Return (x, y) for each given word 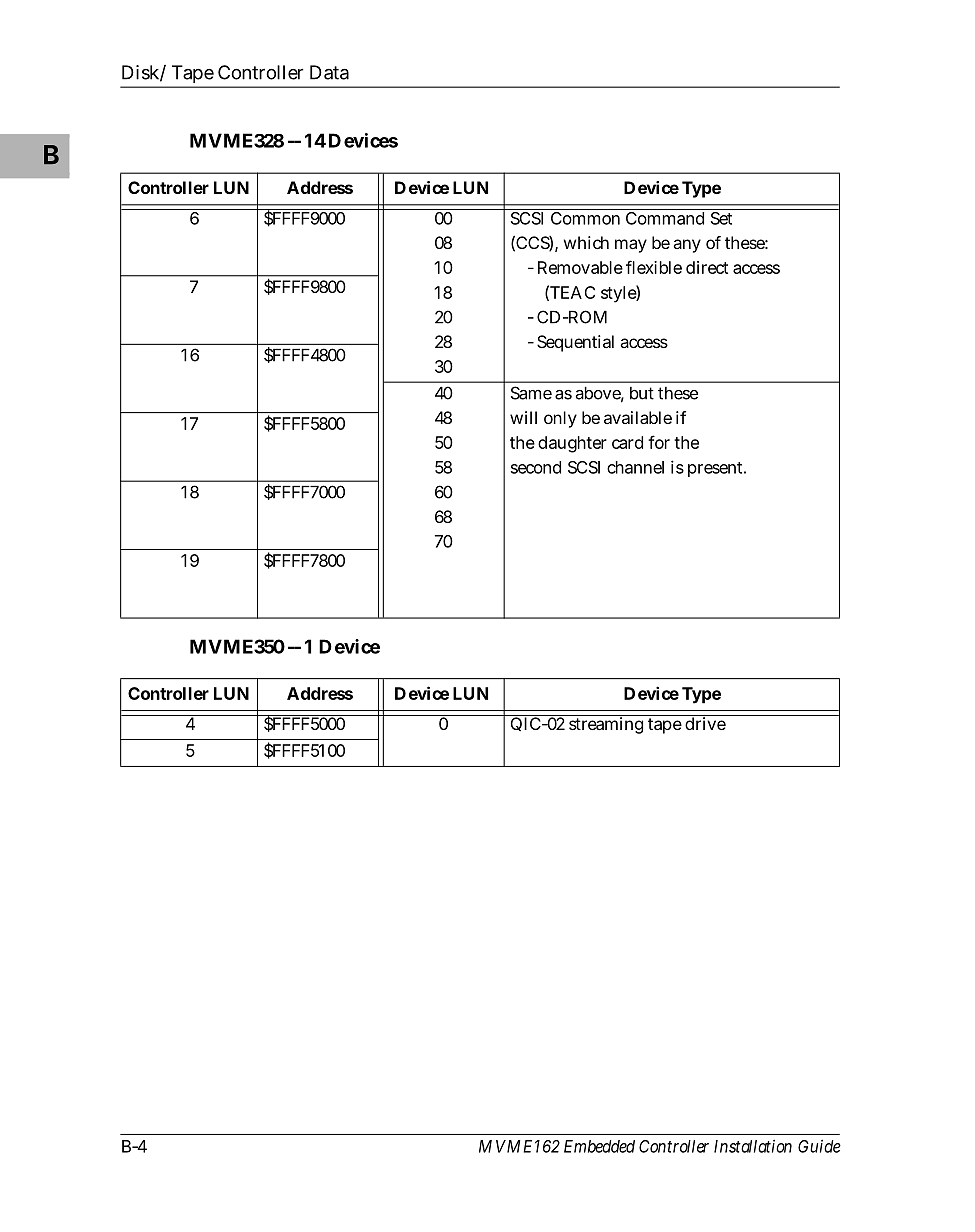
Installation (753, 1146)
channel (635, 467)
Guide (819, 1146)
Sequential (575, 343)
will (523, 417)
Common (585, 218)
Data (329, 72)
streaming (606, 725)
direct (707, 267)
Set (721, 218)
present (715, 469)
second (536, 467)
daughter (572, 444)
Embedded (599, 1146)
